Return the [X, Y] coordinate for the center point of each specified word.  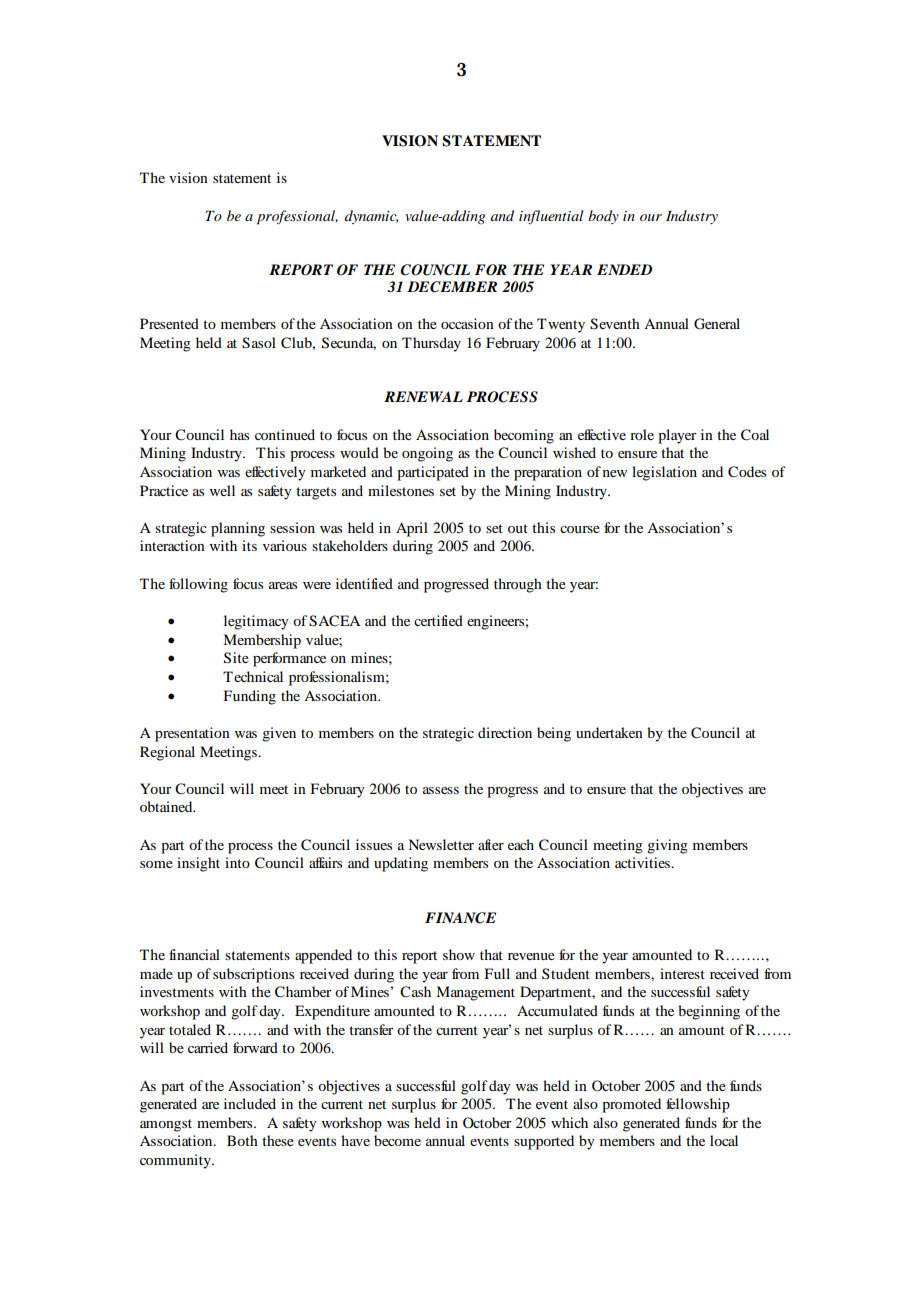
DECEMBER [452, 287]
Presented [169, 323]
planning [238, 529]
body [603, 217]
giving [667, 846]
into [237, 862]
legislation [664, 473]
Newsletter [441, 844]
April [412, 529]
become [397, 1140]
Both [242, 1140]
